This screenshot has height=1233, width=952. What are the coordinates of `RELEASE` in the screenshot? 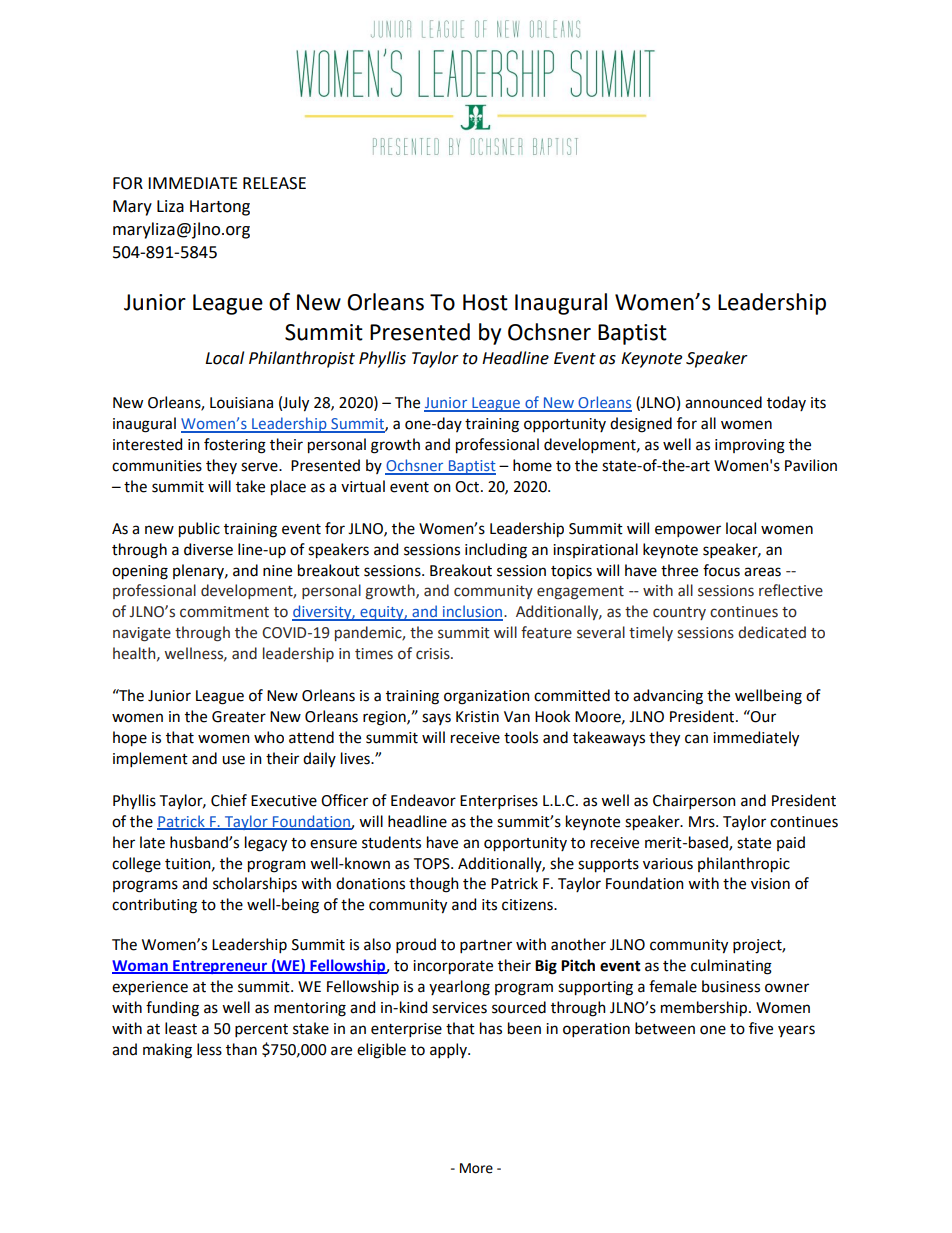 It's located at (274, 183).
